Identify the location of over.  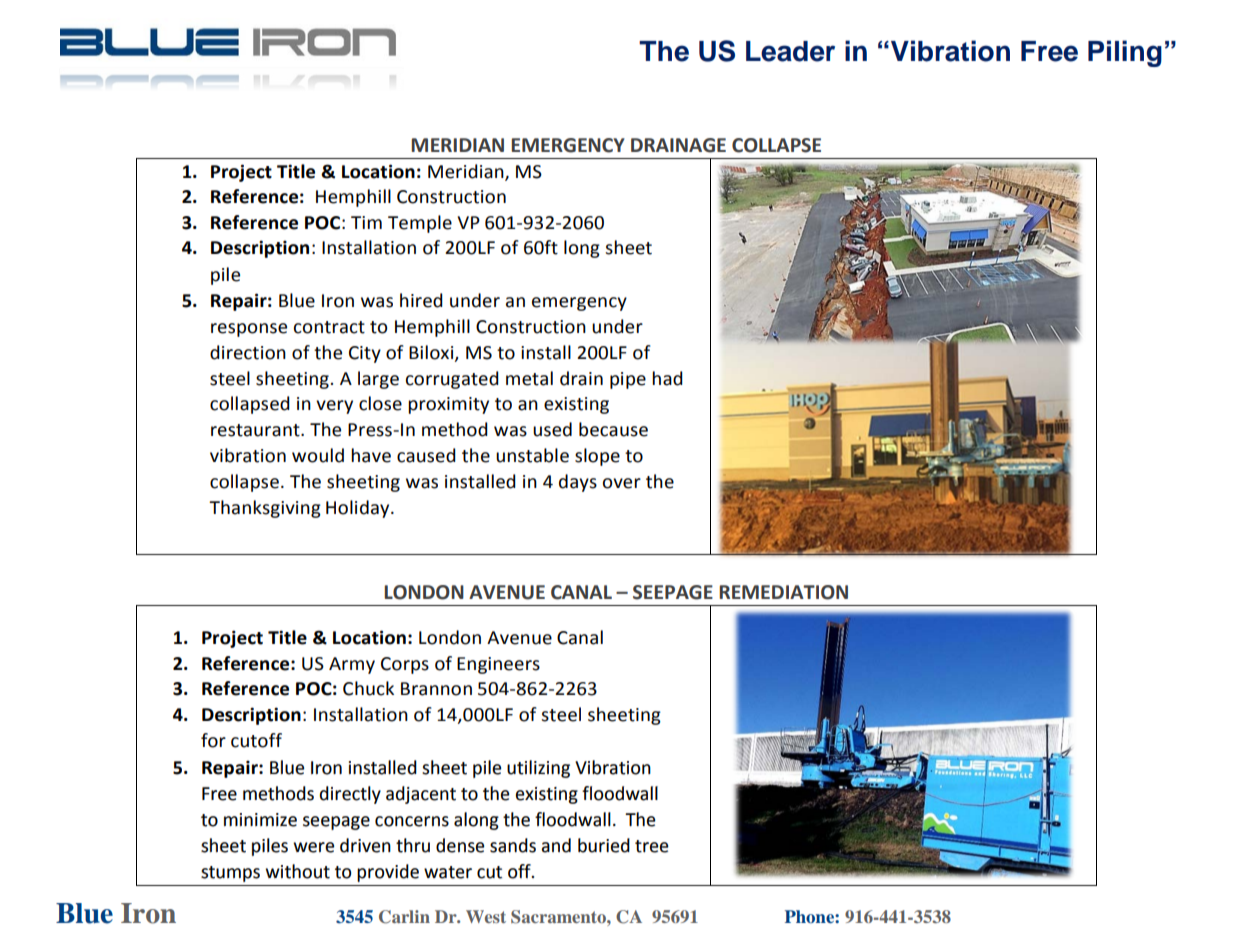
(622, 483).
